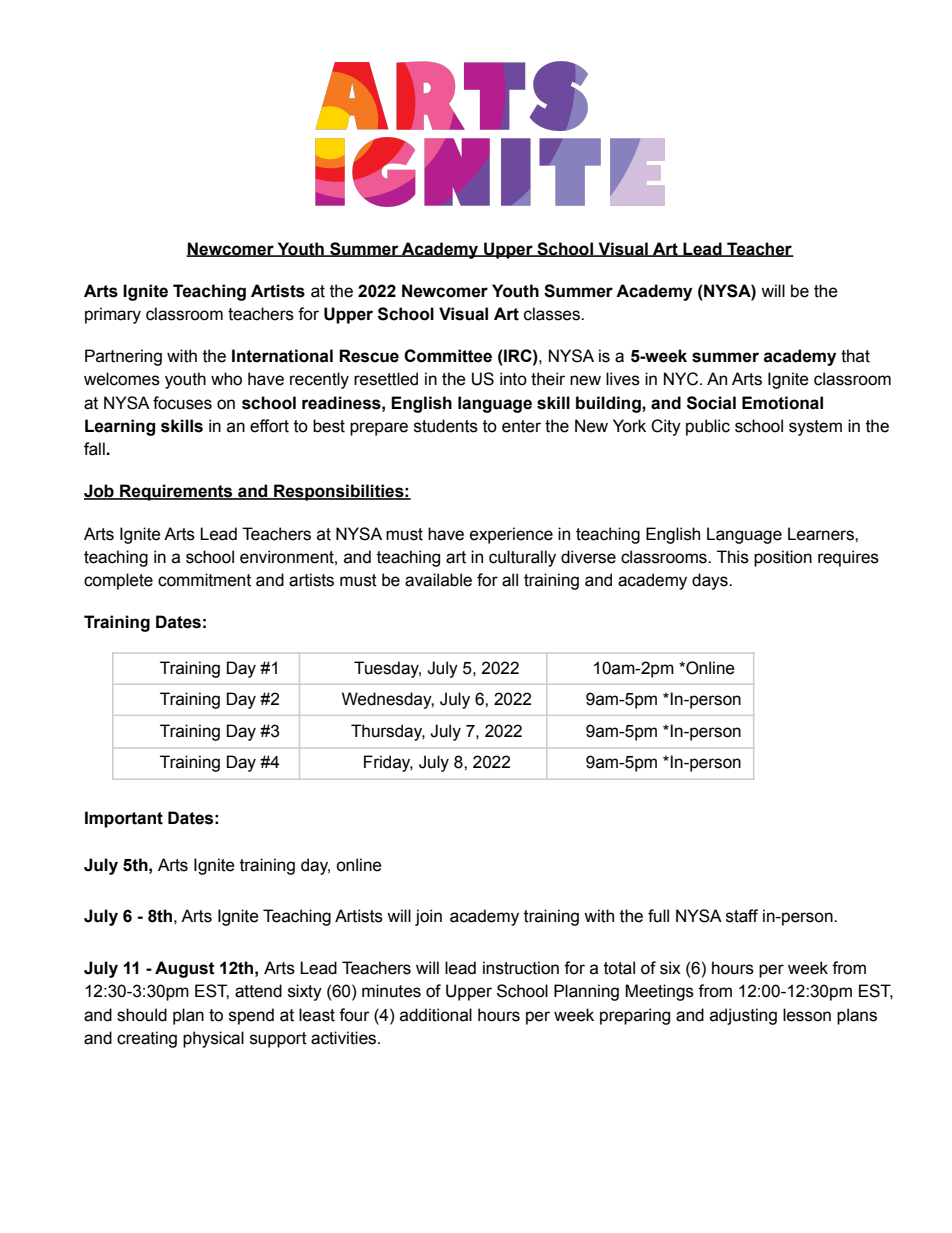 The width and height of the screenshot is (952, 1233). What do you see at coordinates (123, 357) in the screenshot?
I see `Partnering` at bounding box center [123, 357].
